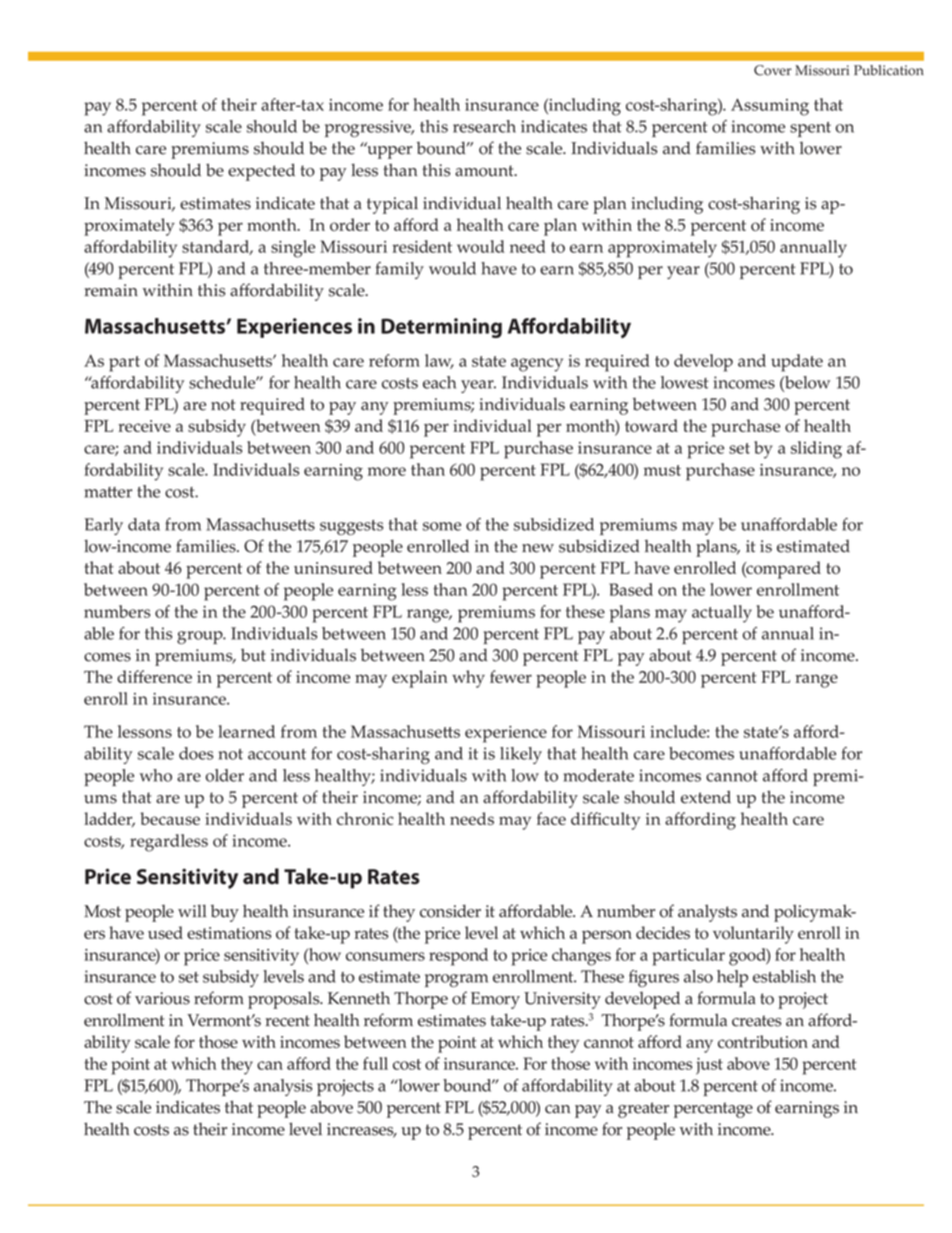  I want to click on remain, so click(111, 290).
